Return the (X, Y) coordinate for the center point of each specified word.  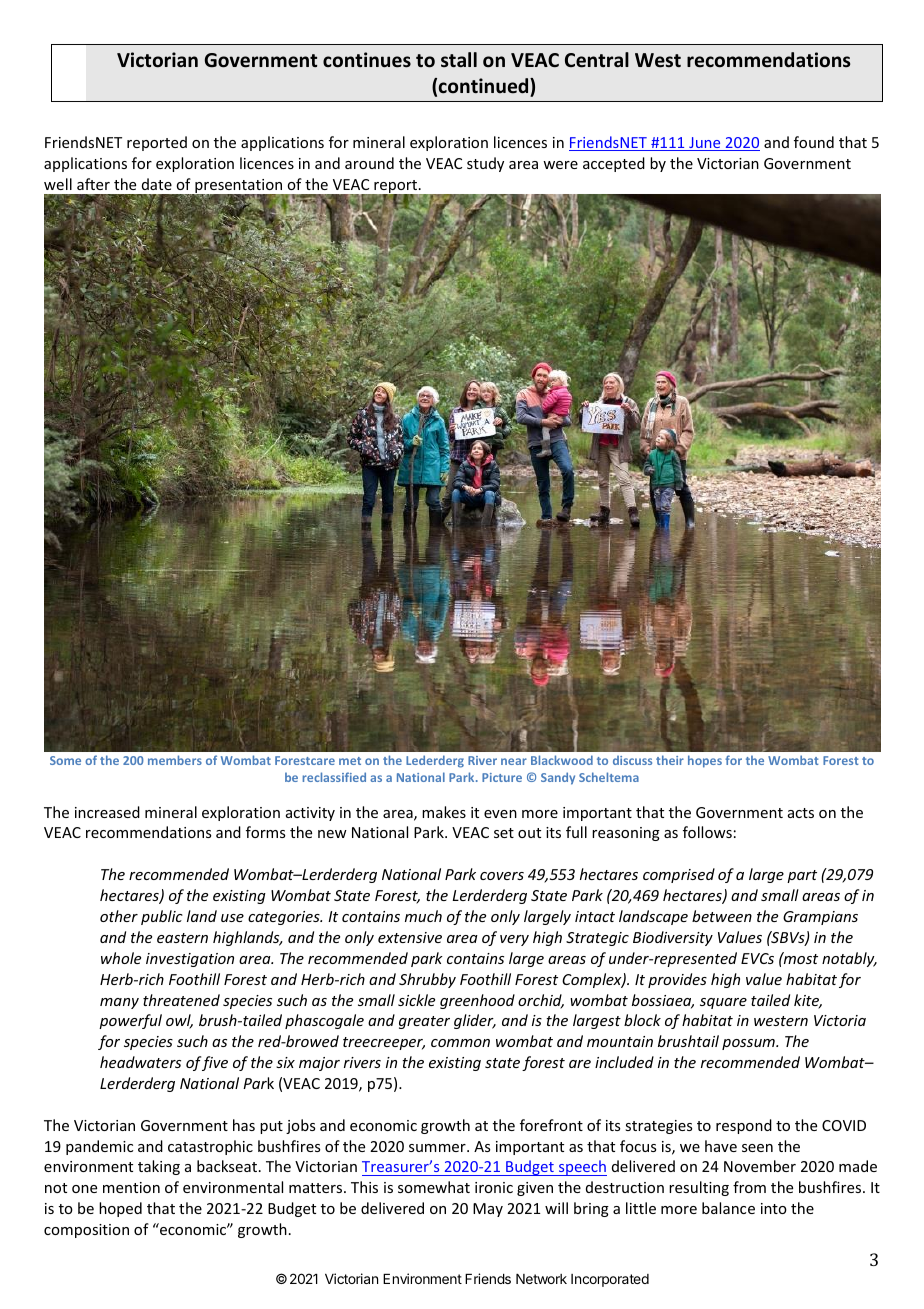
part (802, 876)
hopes (705, 761)
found (814, 142)
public (162, 917)
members (175, 760)
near (514, 761)
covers (502, 876)
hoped (120, 1209)
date (157, 184)
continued (485, 86)
